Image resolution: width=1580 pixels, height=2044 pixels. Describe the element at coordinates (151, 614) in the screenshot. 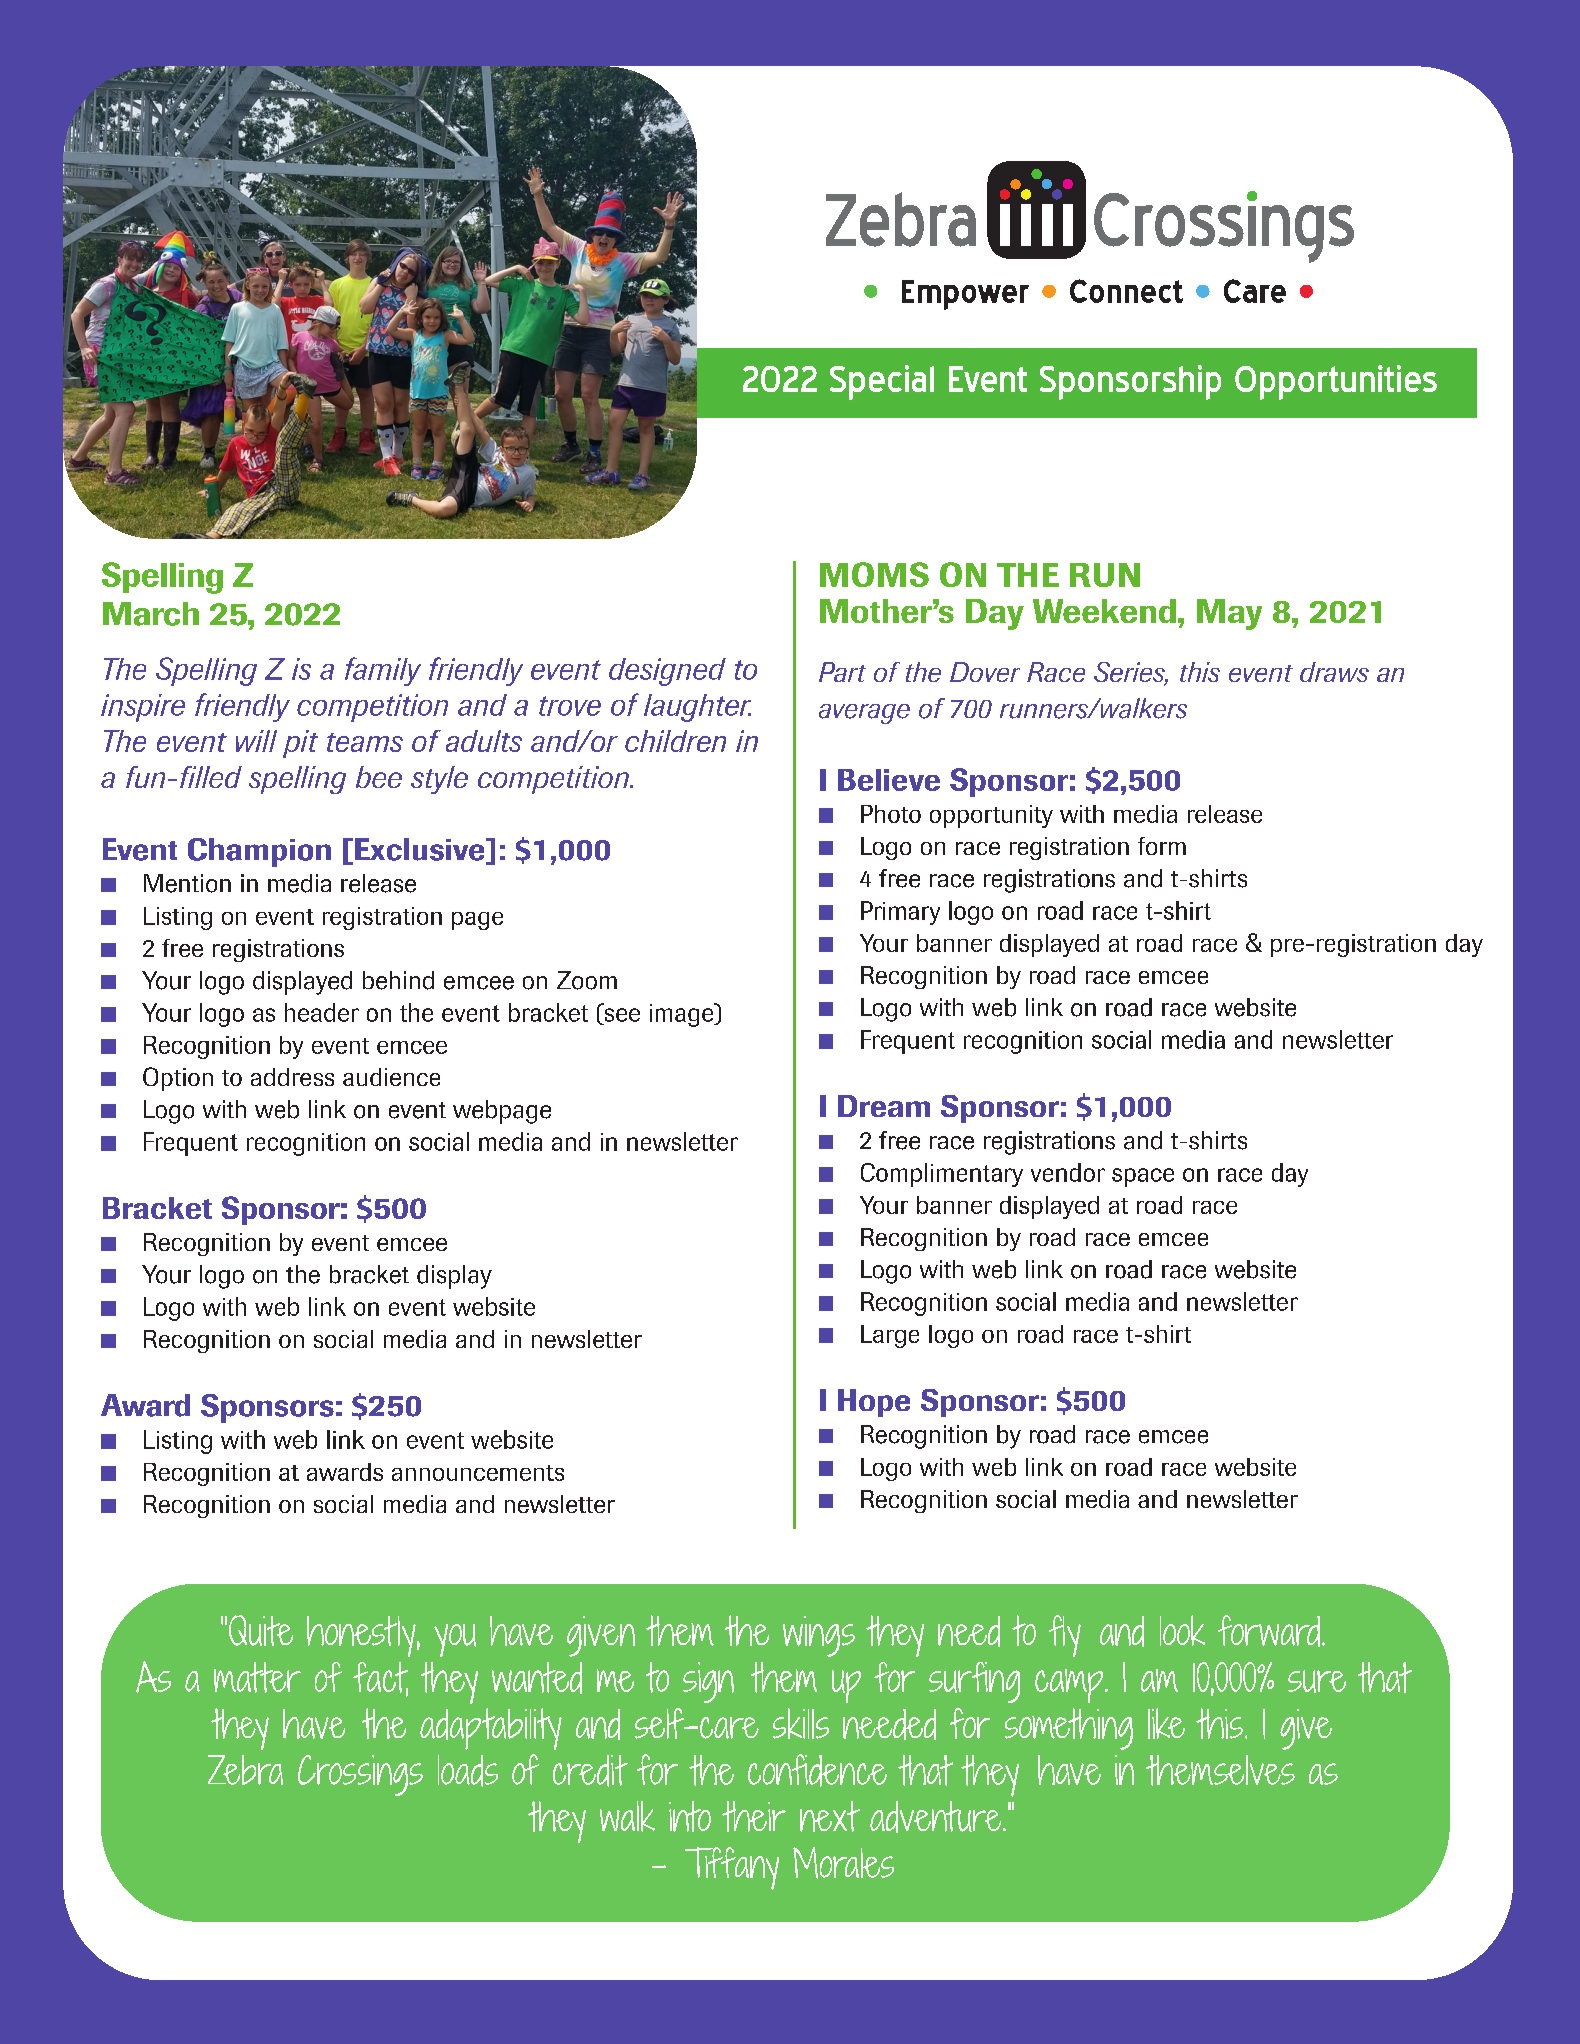

I see `March` at that location.
